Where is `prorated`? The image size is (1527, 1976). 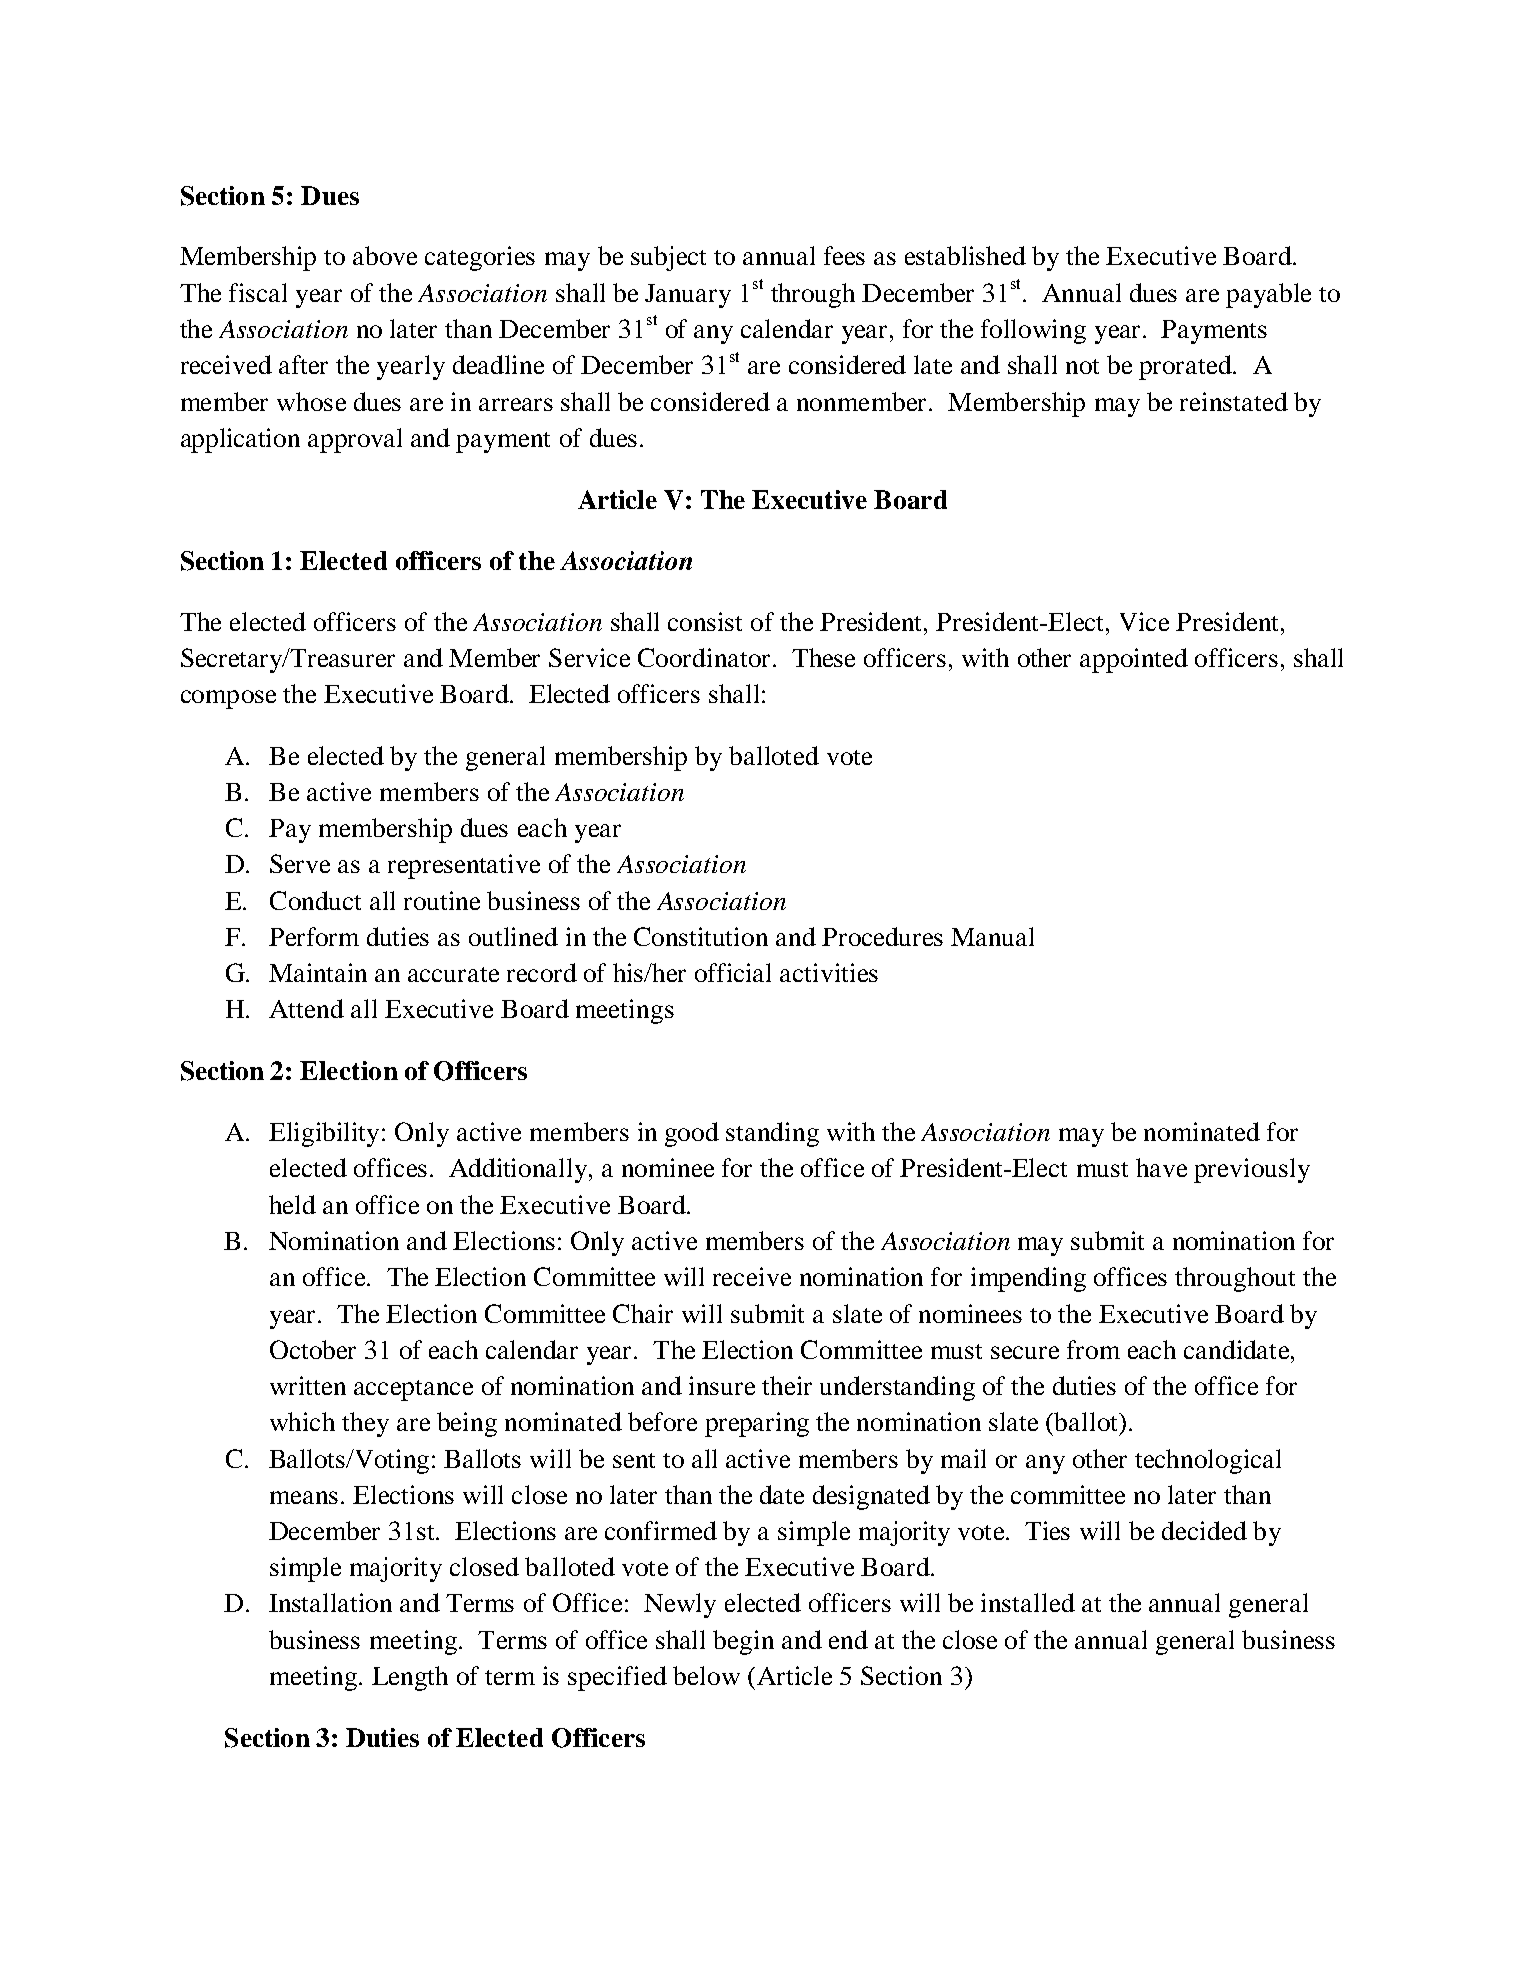
prorated is located at coordinates (1186, 367).
